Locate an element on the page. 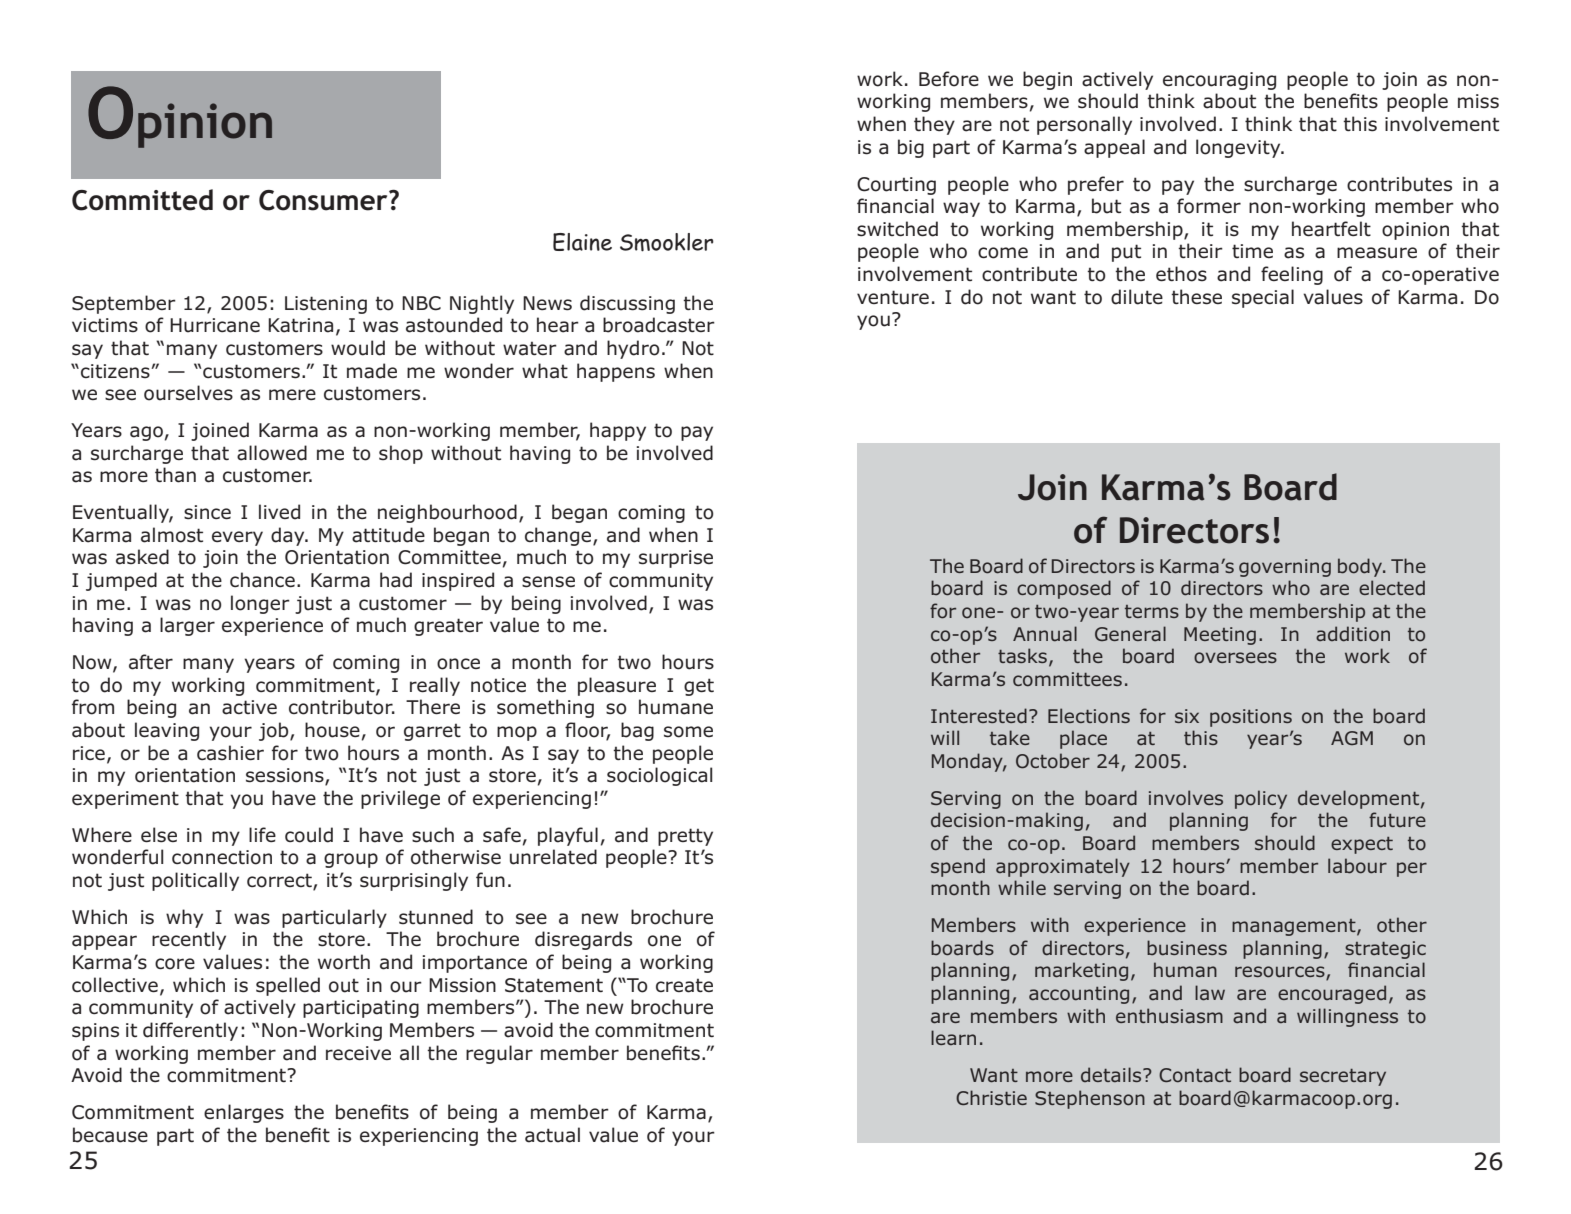 This page has height=1214, width=1571. big is located at coordinates (911, 148).
